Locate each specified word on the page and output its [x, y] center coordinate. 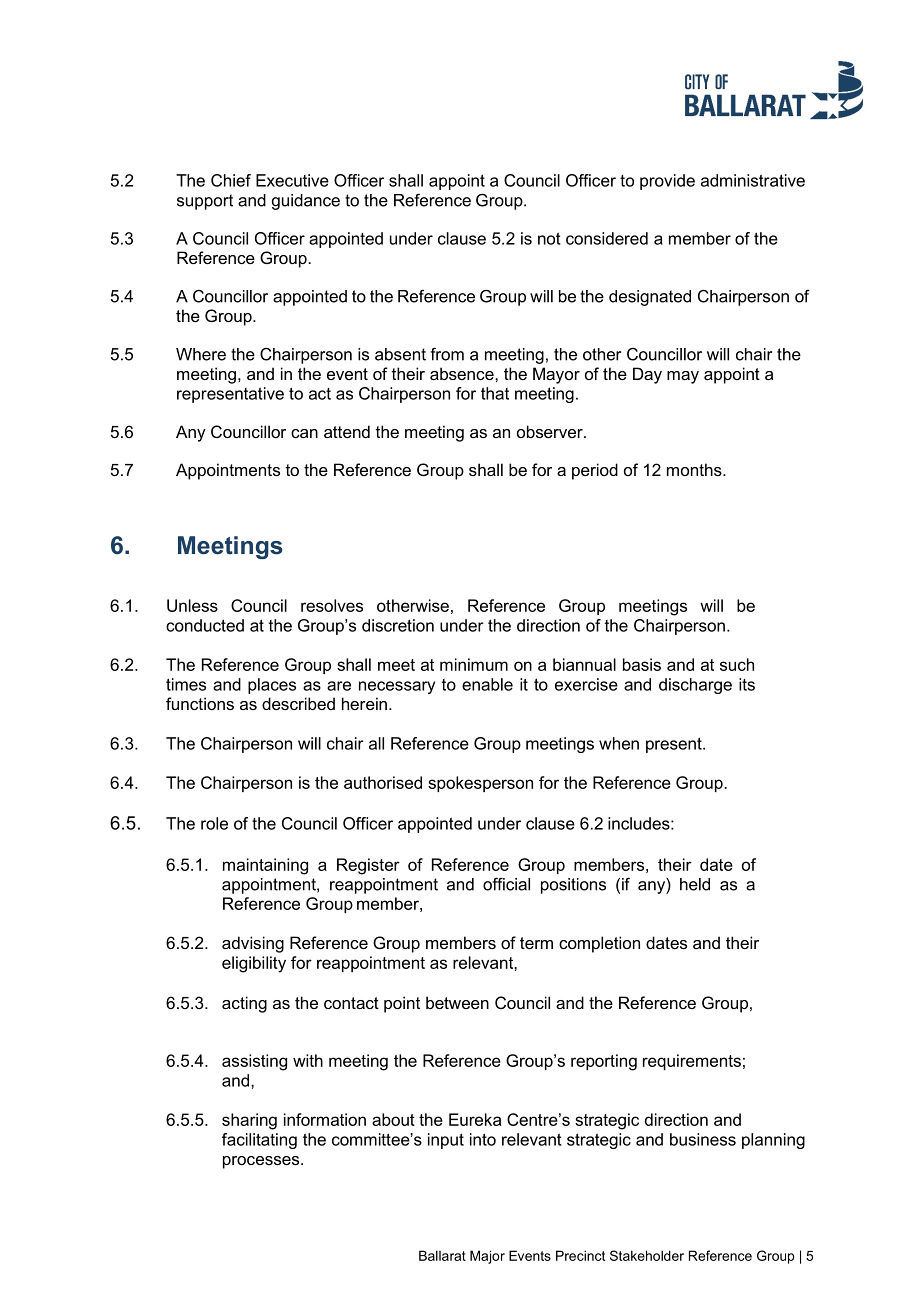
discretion [398, 625]
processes [262, 1162]
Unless [192, 605]
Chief [231, 180]
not [549, 238]
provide [667, 182]
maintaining [265, 866]
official [506, 884]
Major [487, 1257]
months [695, 469]
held [695, 884]
